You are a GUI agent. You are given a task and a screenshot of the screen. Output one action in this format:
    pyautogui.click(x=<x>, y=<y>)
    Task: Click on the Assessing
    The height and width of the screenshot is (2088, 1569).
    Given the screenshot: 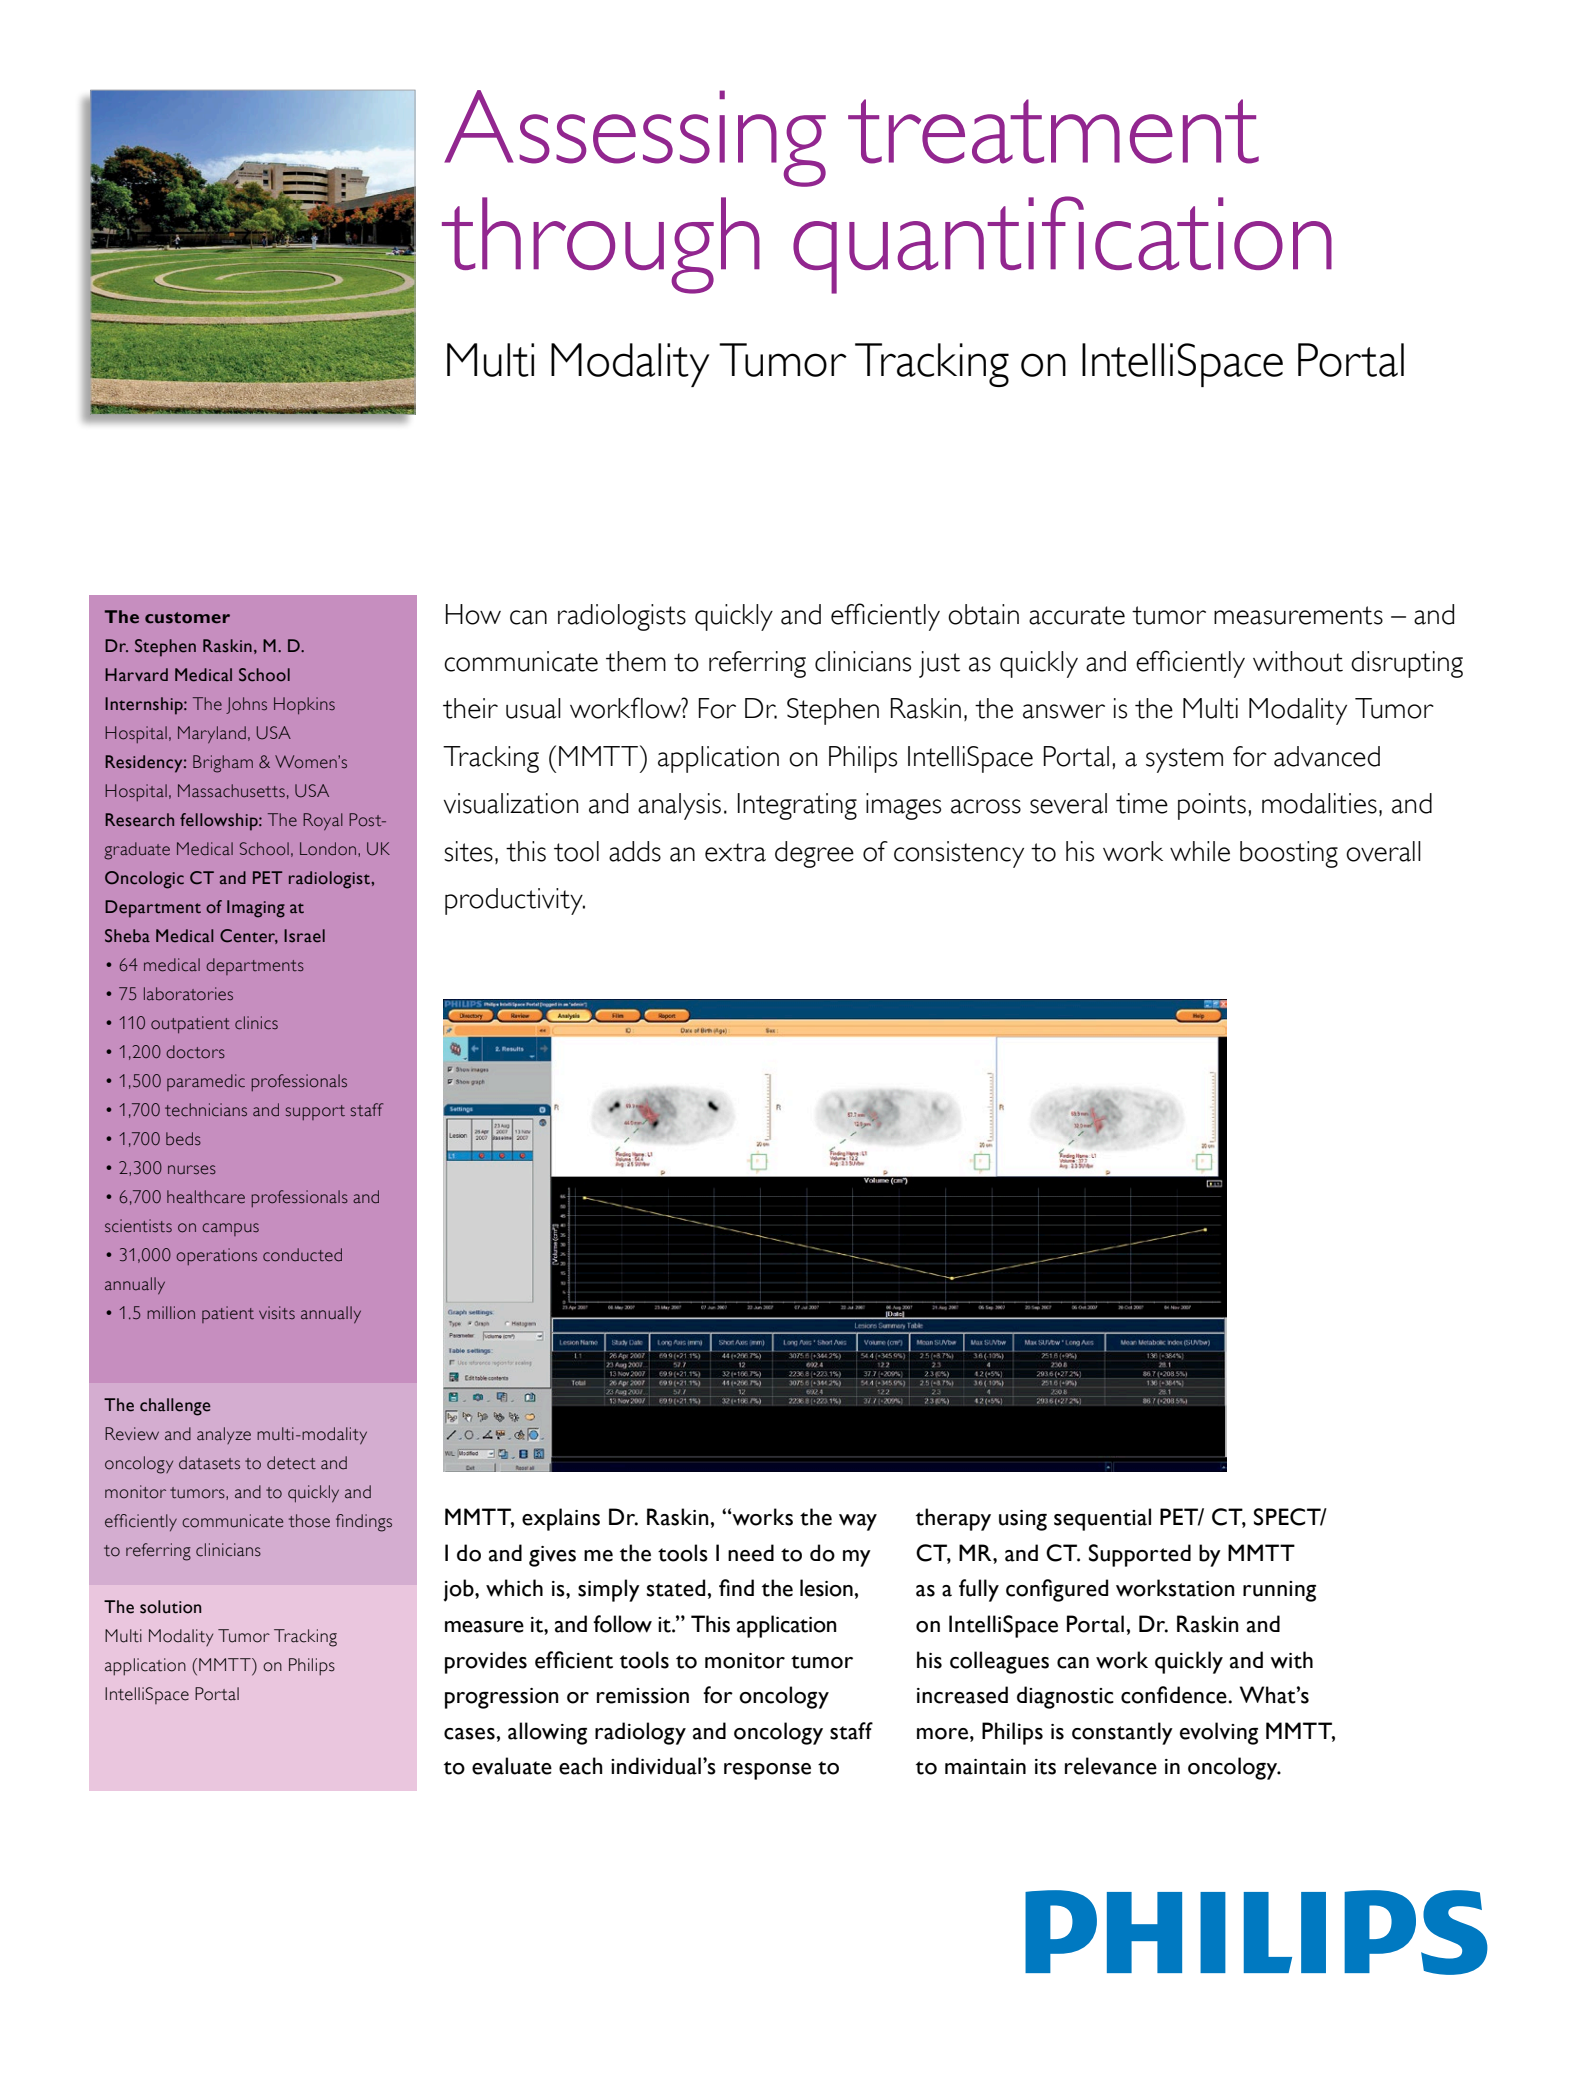 What is the action you would take?
    pyautogui.click(x=635, y=138)
